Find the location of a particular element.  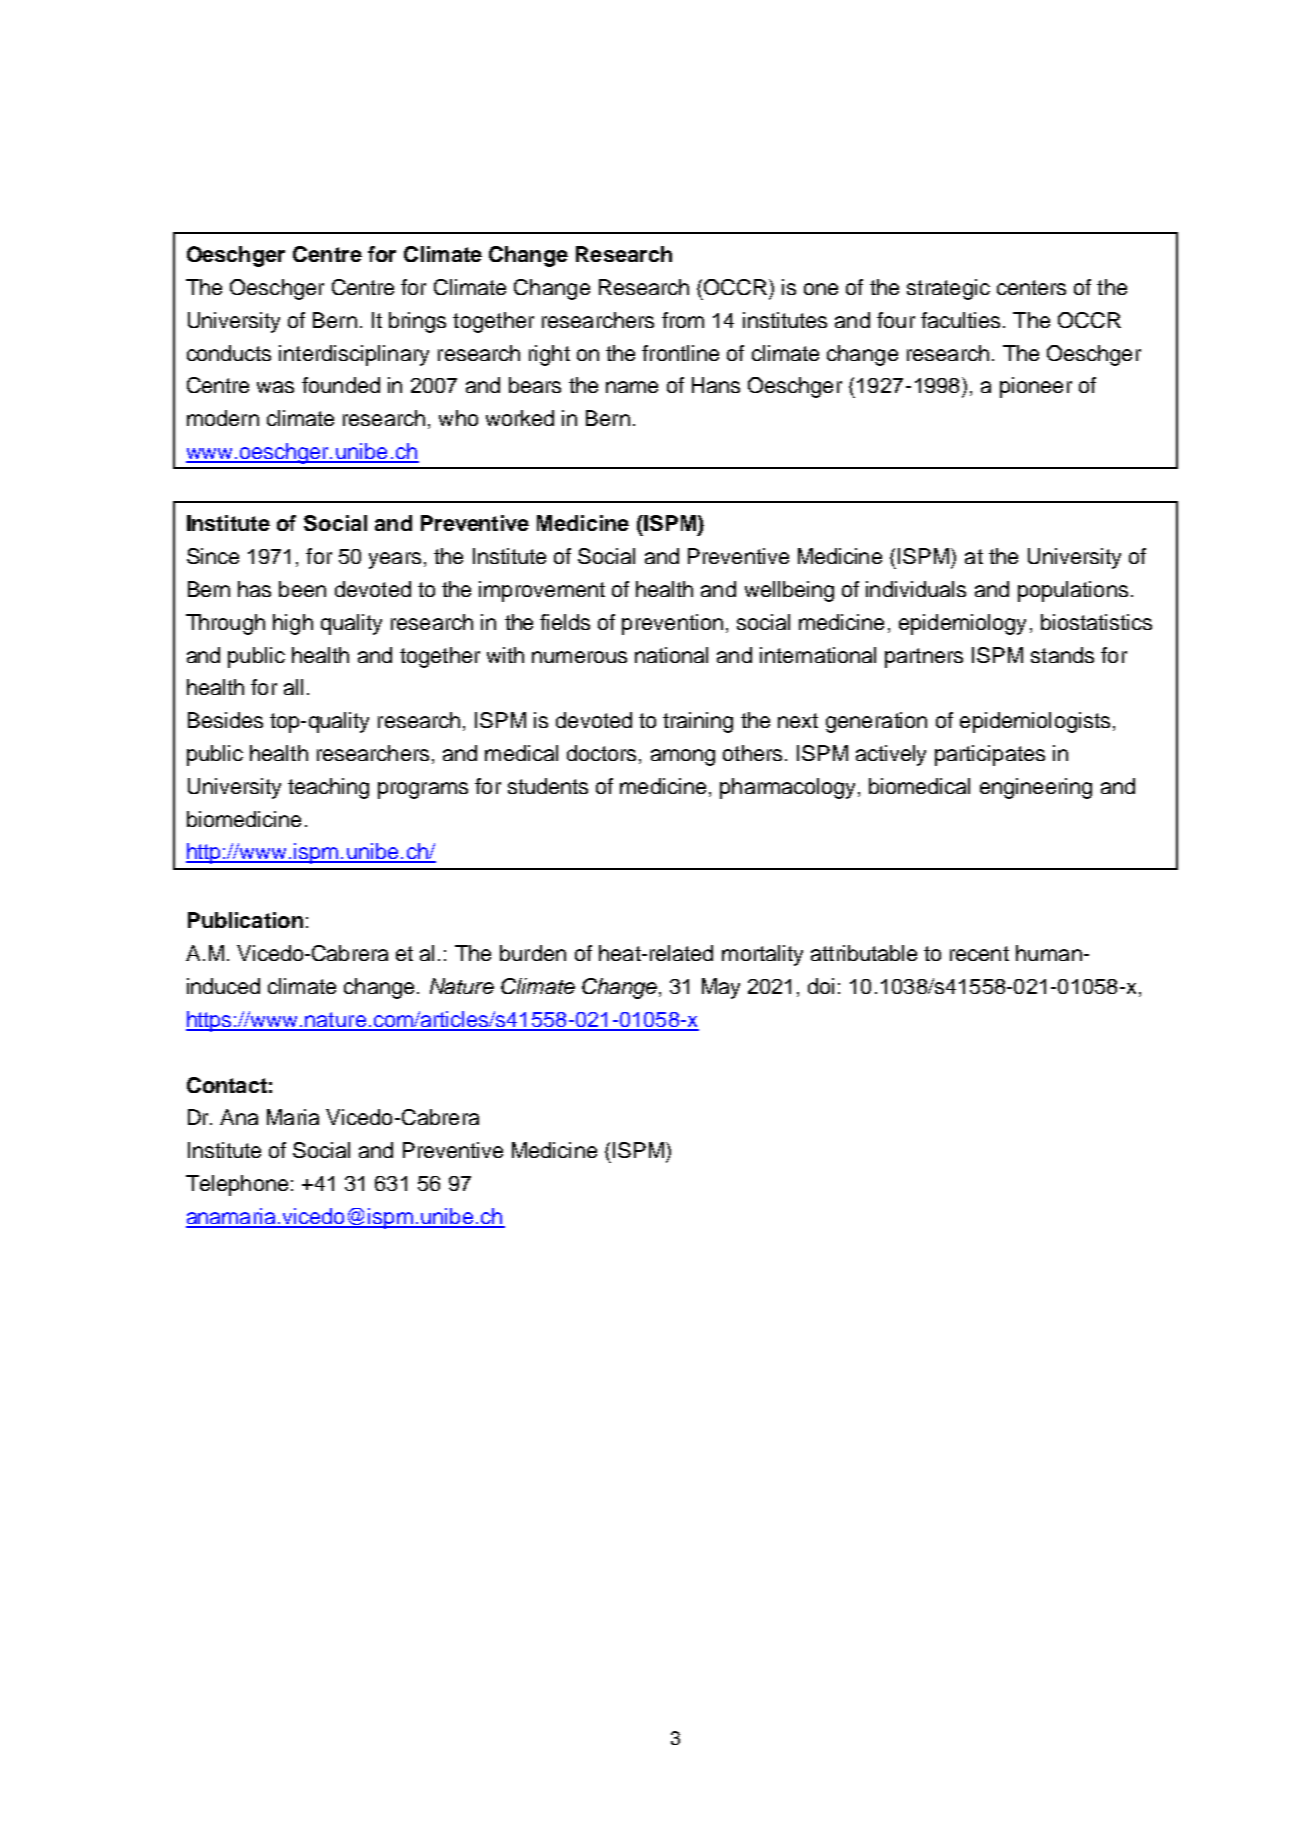

Telephone is located at coordinates (237, 1185).
